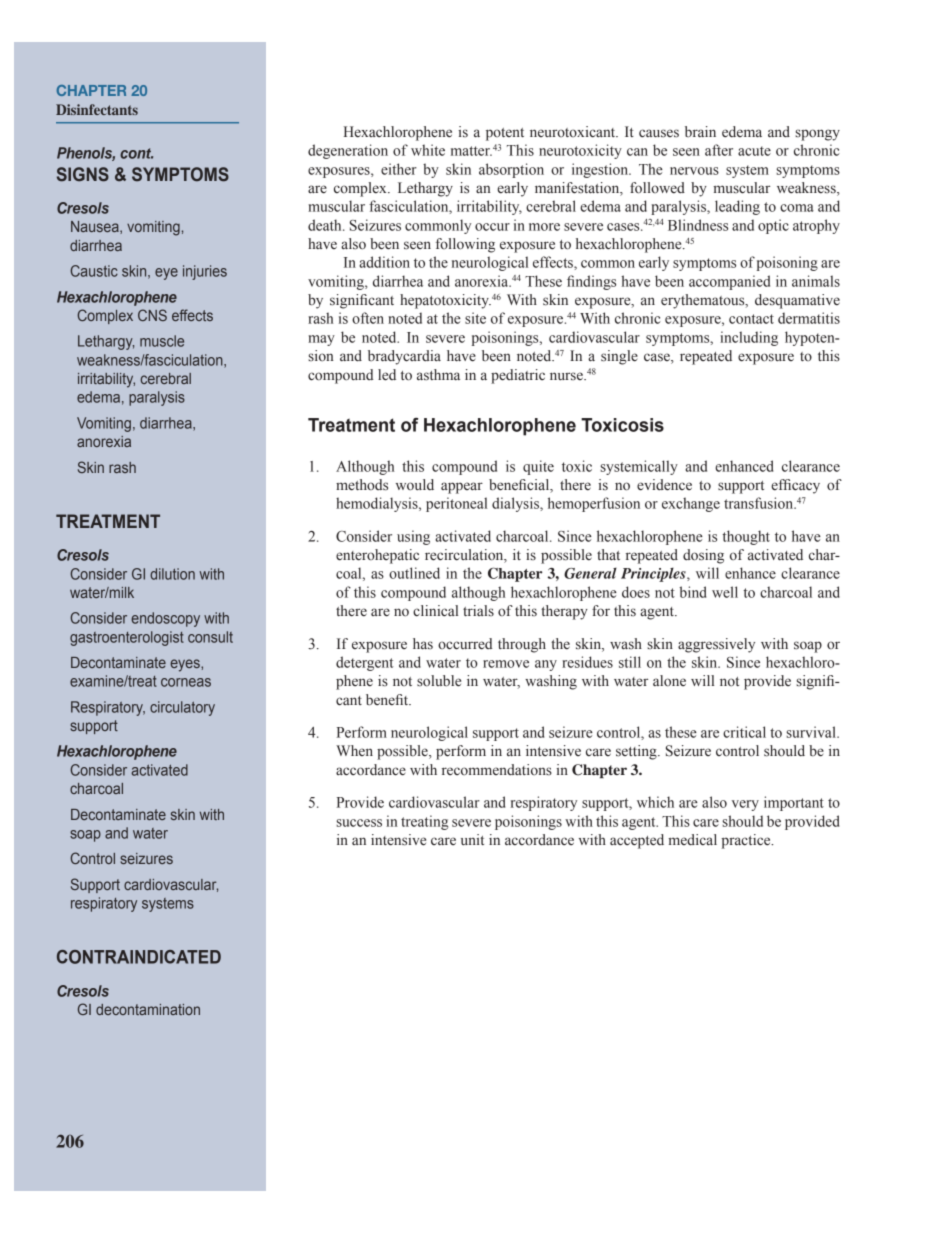 This document has height=1233, width=952. I want to click on site, so click(475, 318).
